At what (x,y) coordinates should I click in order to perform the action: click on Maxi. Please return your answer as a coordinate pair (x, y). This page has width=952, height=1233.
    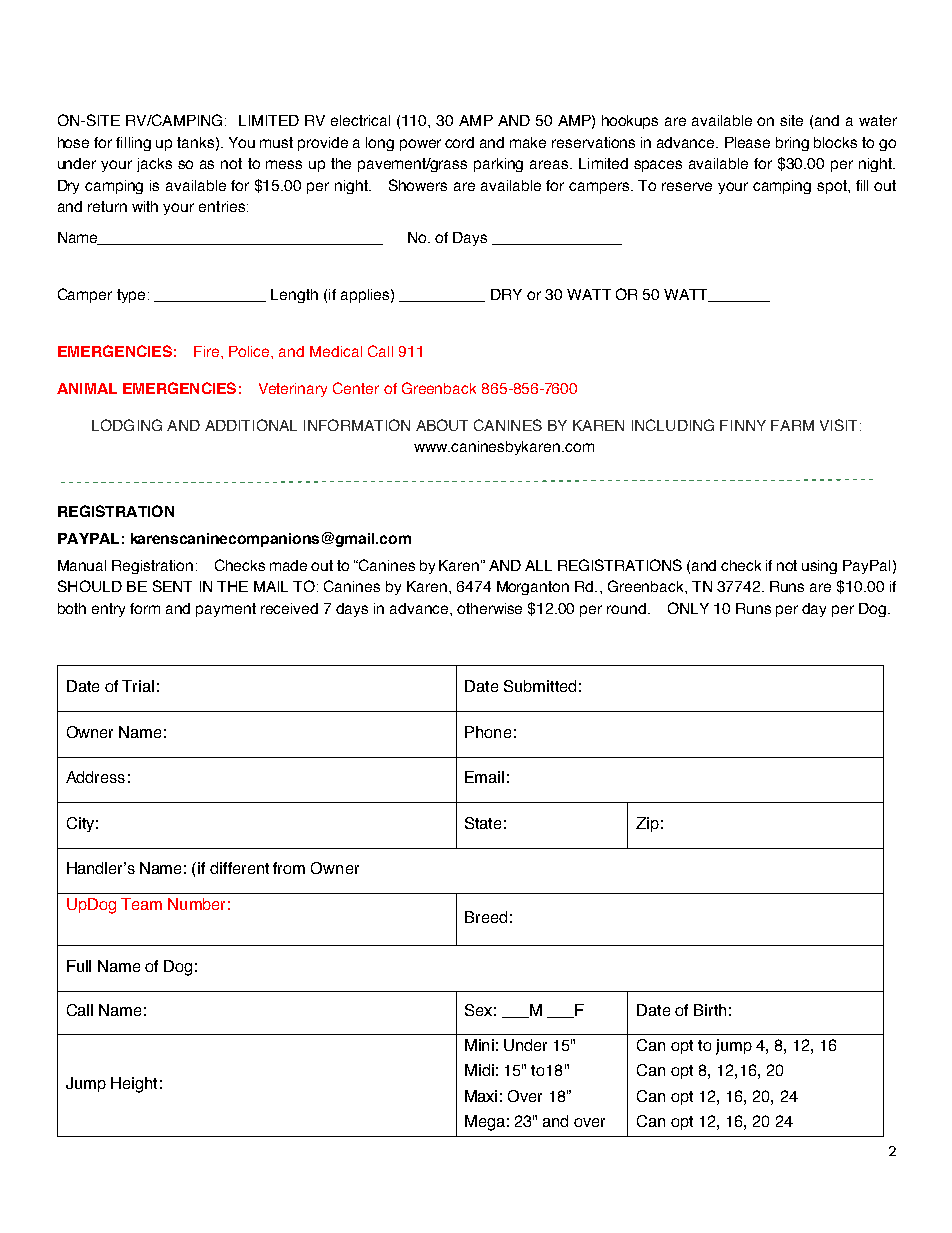
    Looking at the image, I should click on (481, 1096).
